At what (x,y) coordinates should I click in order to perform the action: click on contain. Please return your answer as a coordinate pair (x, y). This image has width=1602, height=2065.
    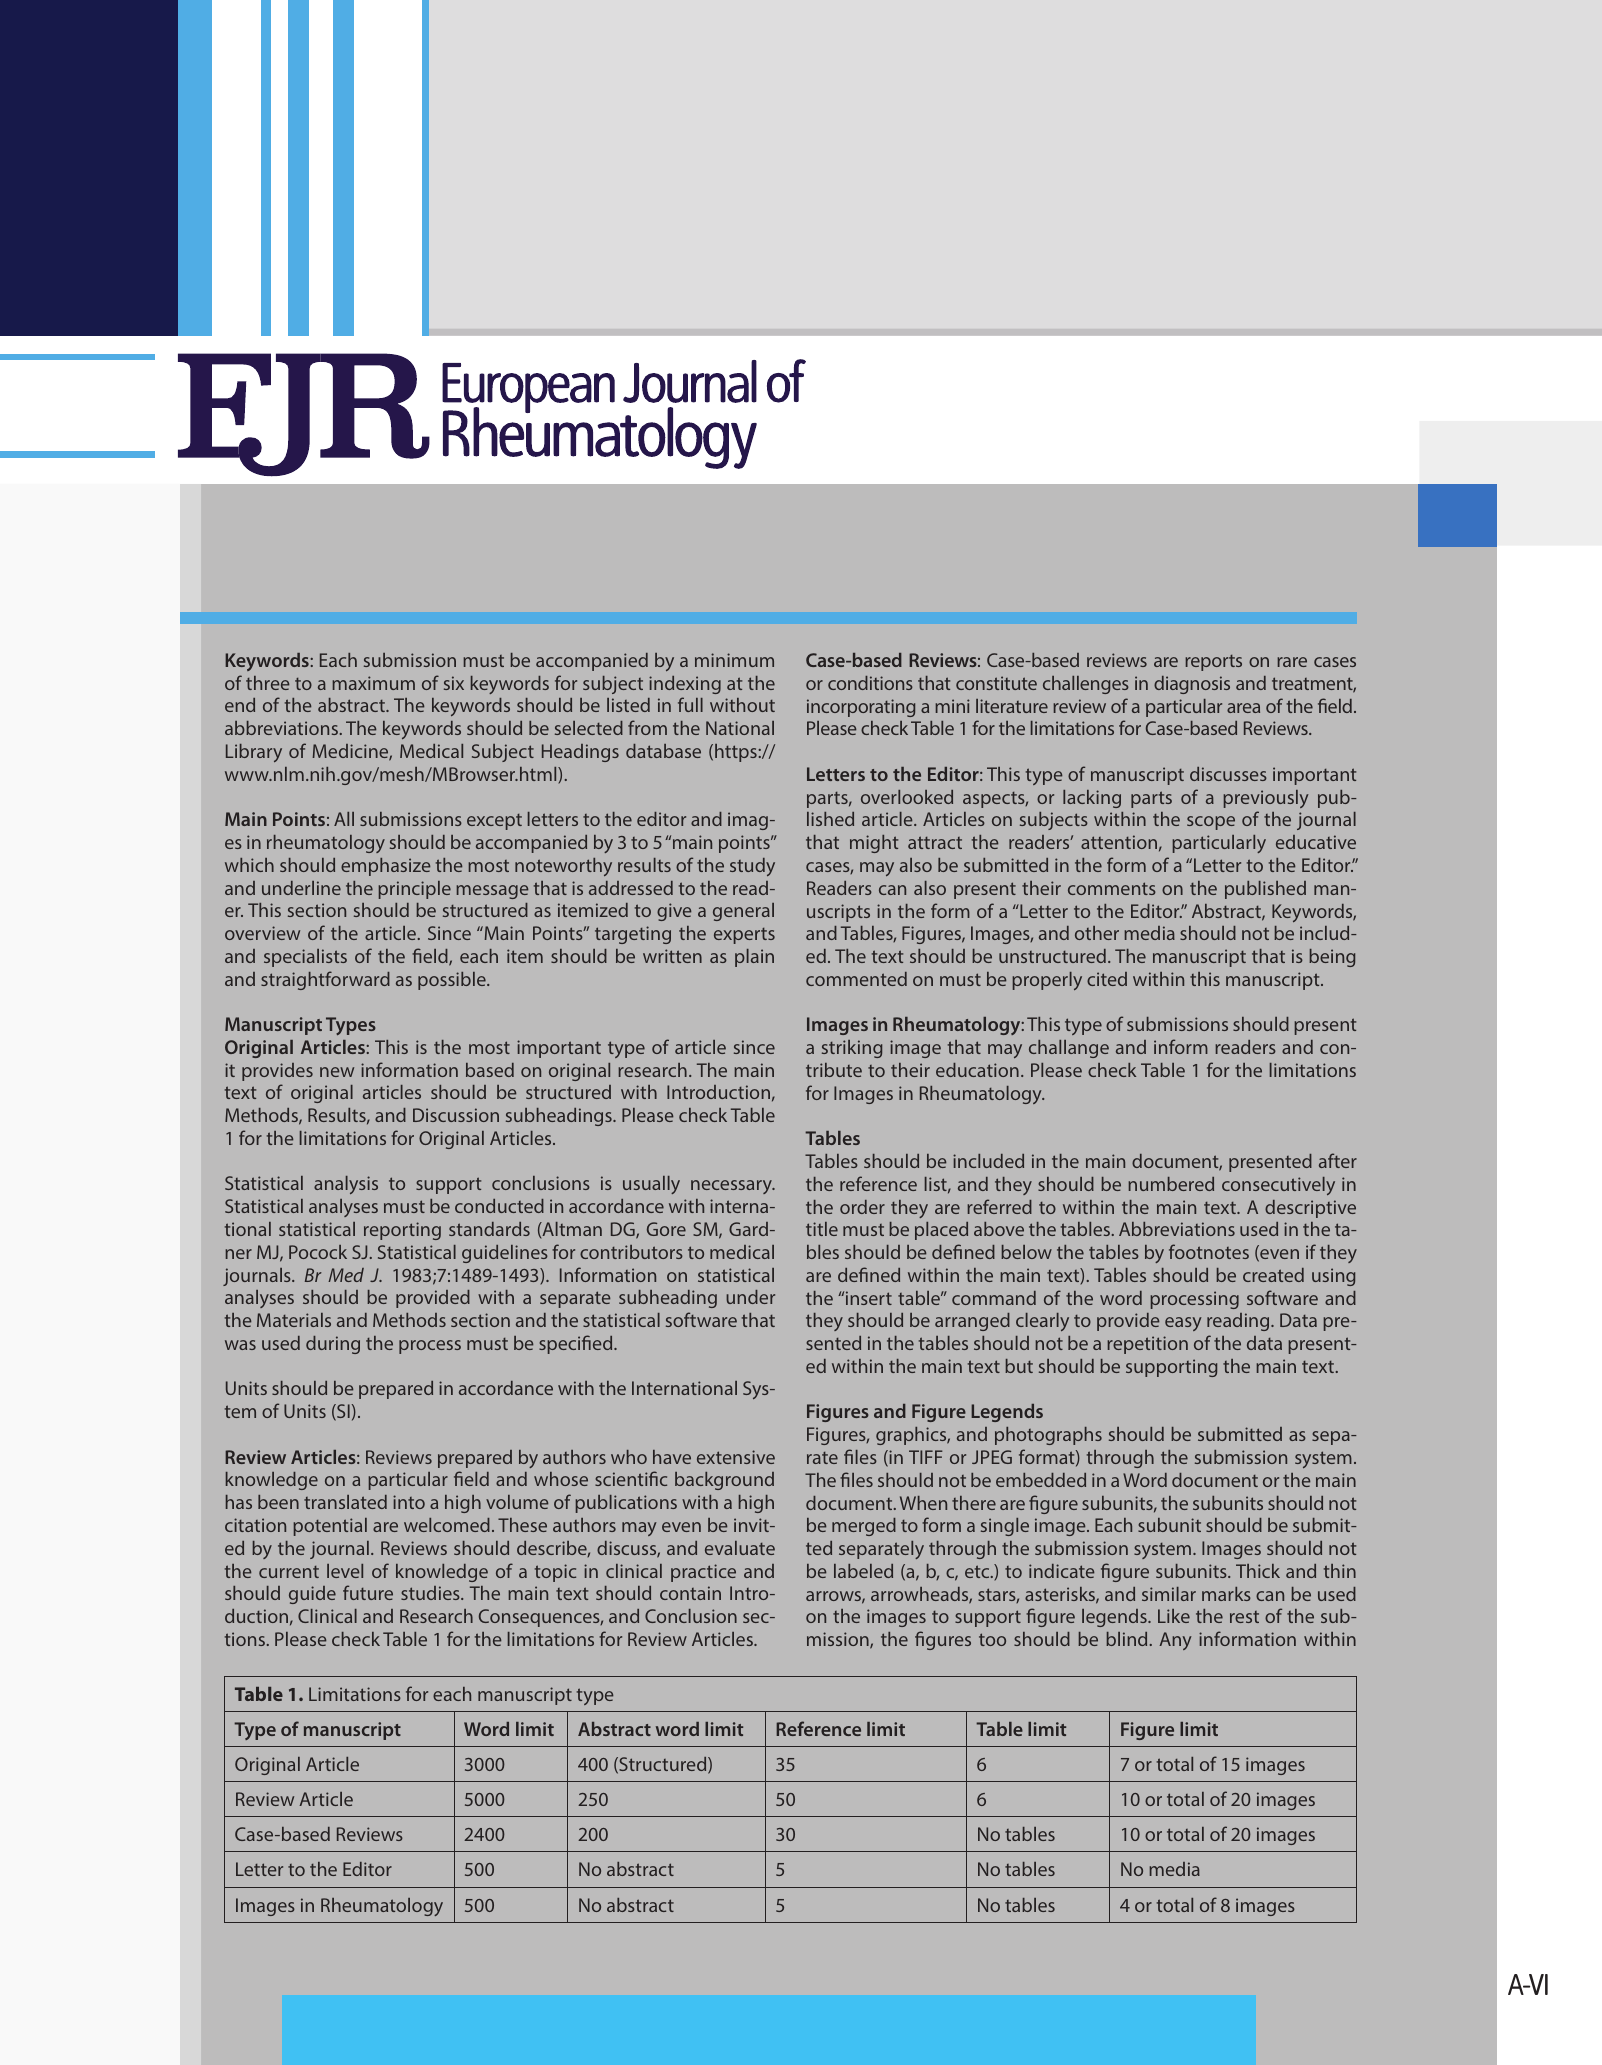
    Looking at the image, I should click on (690, 1593).
